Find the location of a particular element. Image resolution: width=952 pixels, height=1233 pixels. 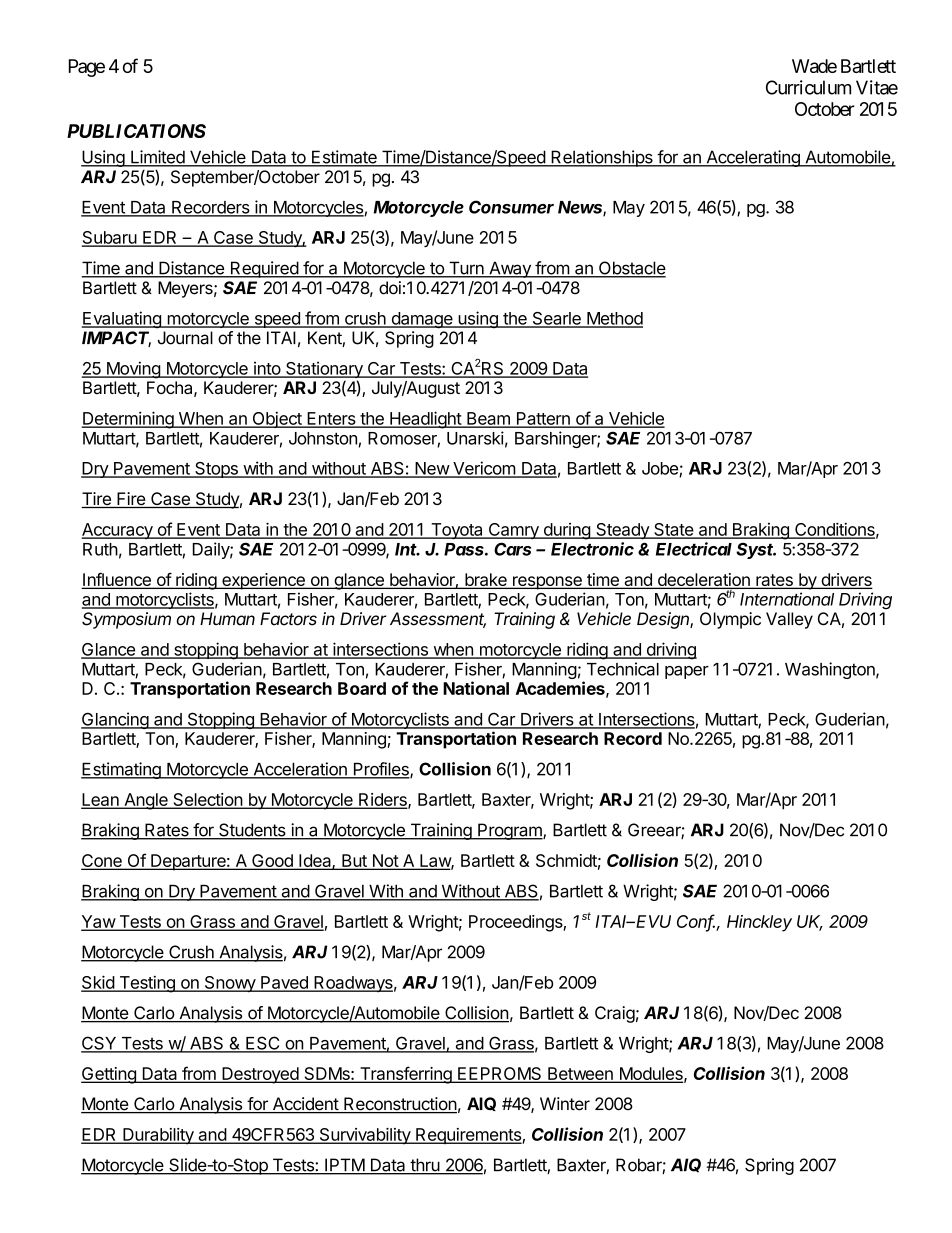

Assessment is located at coordinates (438, 620).
